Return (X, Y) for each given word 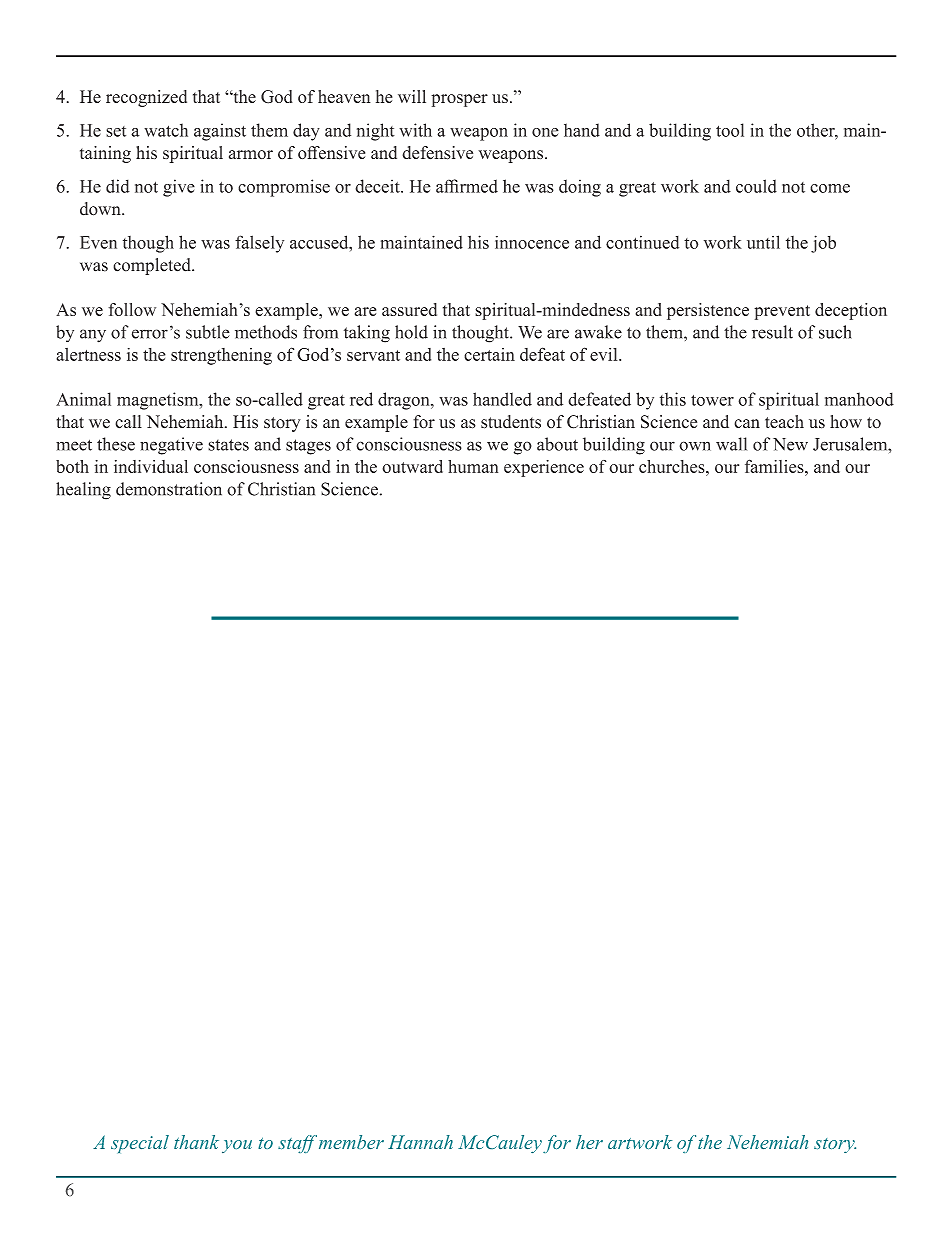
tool (730, 130)
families (775, 466)
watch (166, 130)
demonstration (169, 489)
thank (196, 1142)
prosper (459, 100)
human (473, 466)
